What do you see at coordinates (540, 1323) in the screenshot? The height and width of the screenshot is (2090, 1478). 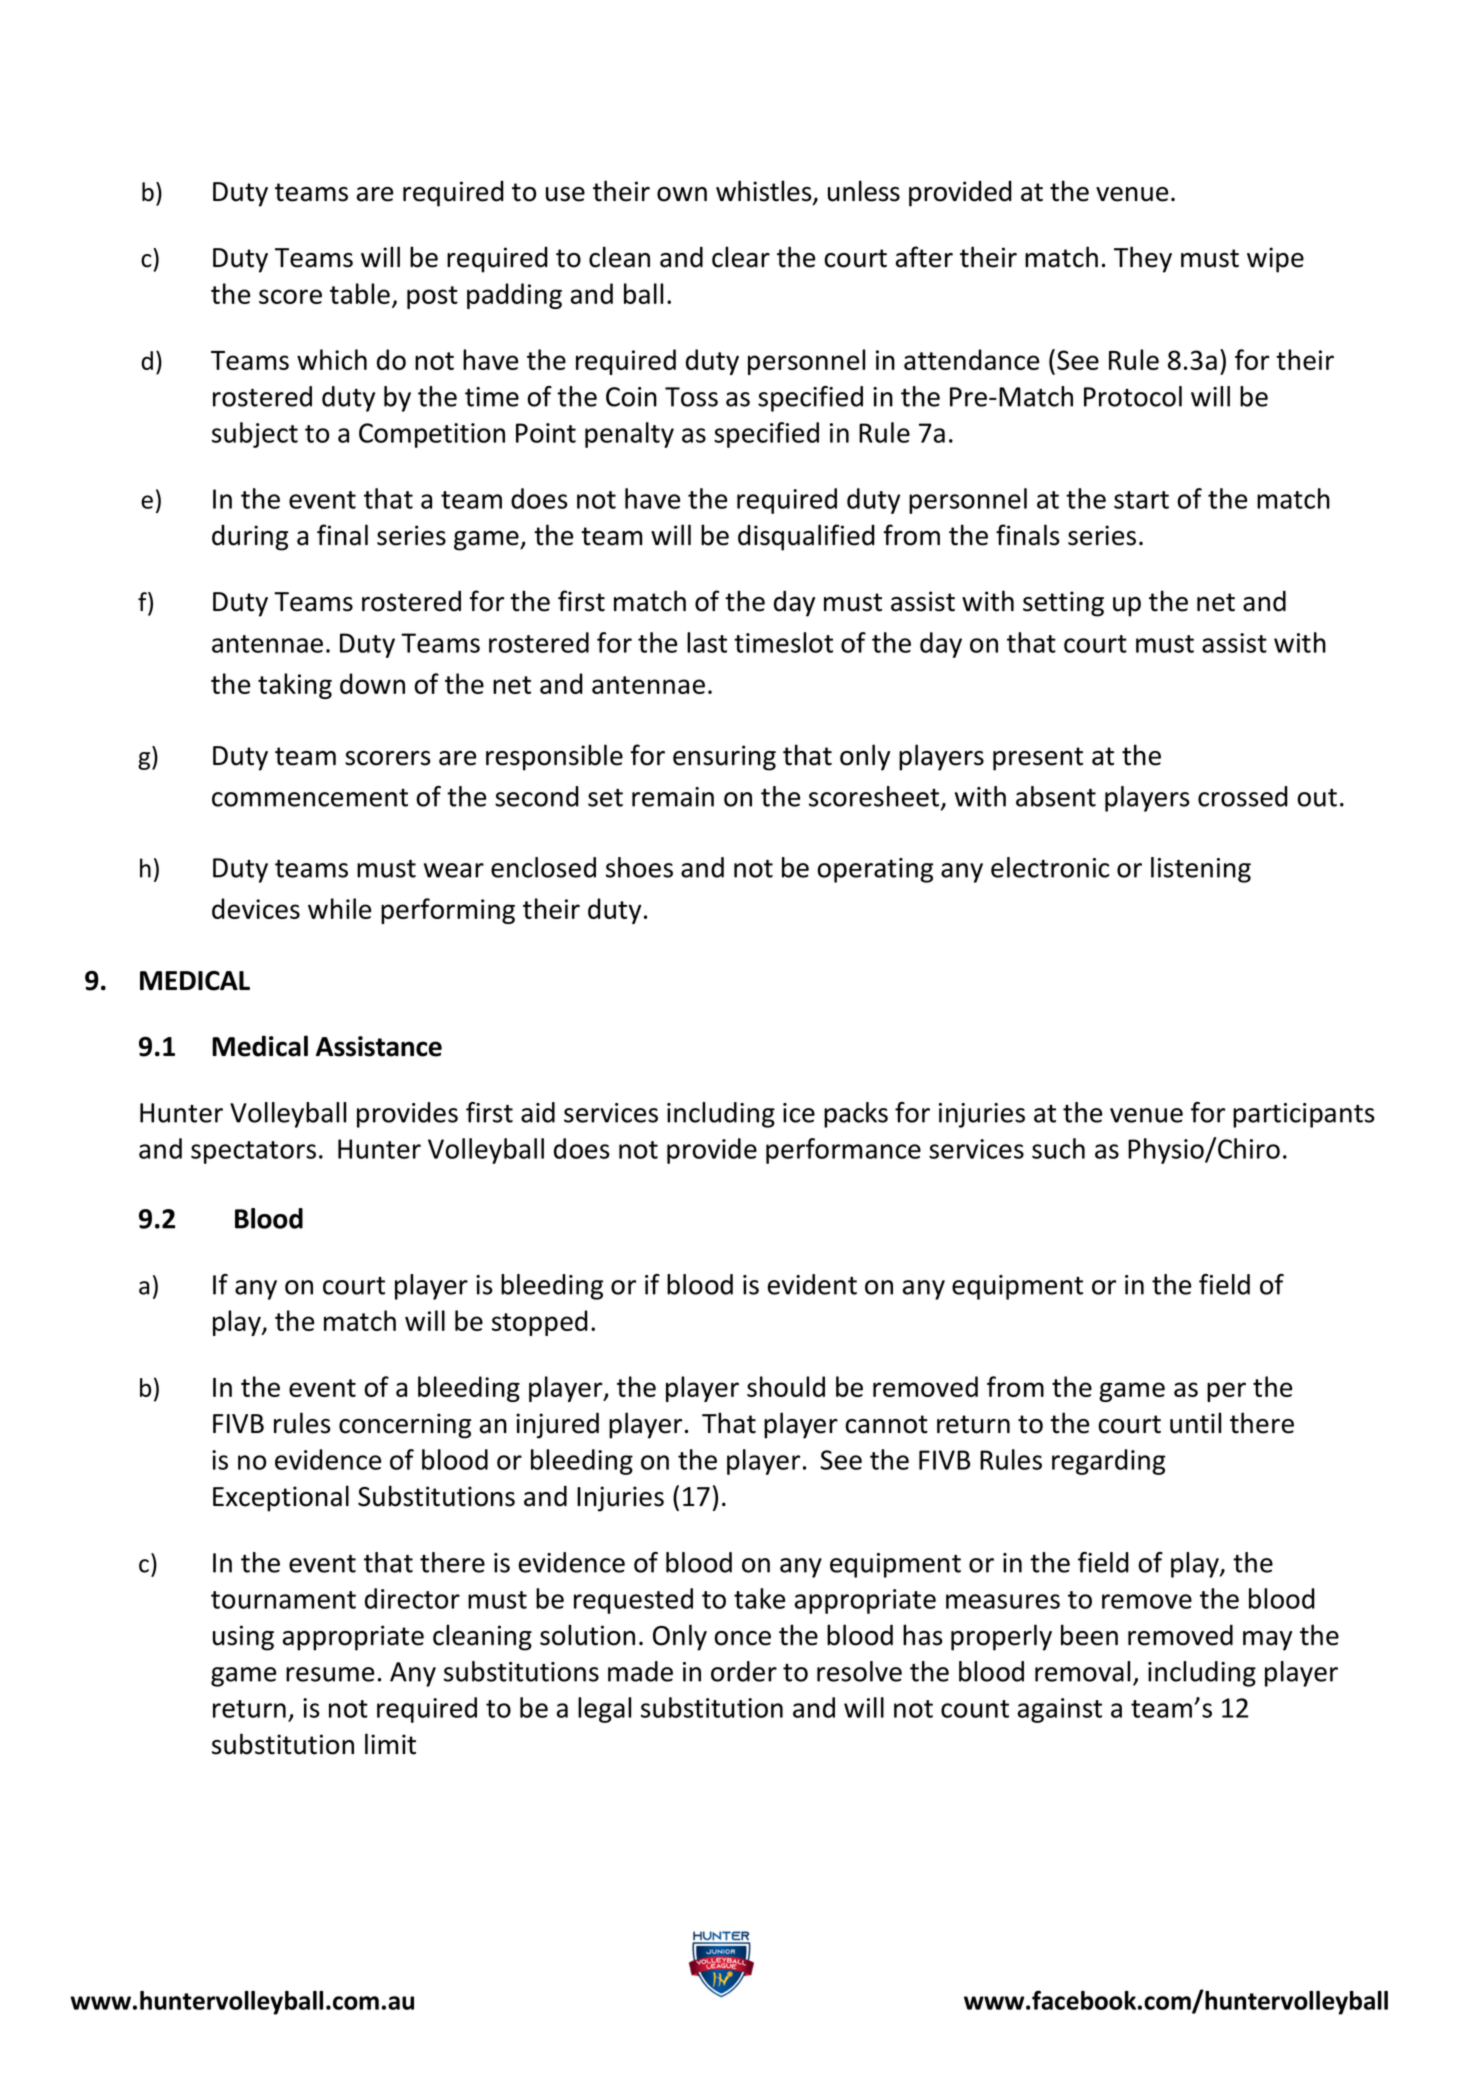 I see `stopped` at bounding box center [540, 1323].
